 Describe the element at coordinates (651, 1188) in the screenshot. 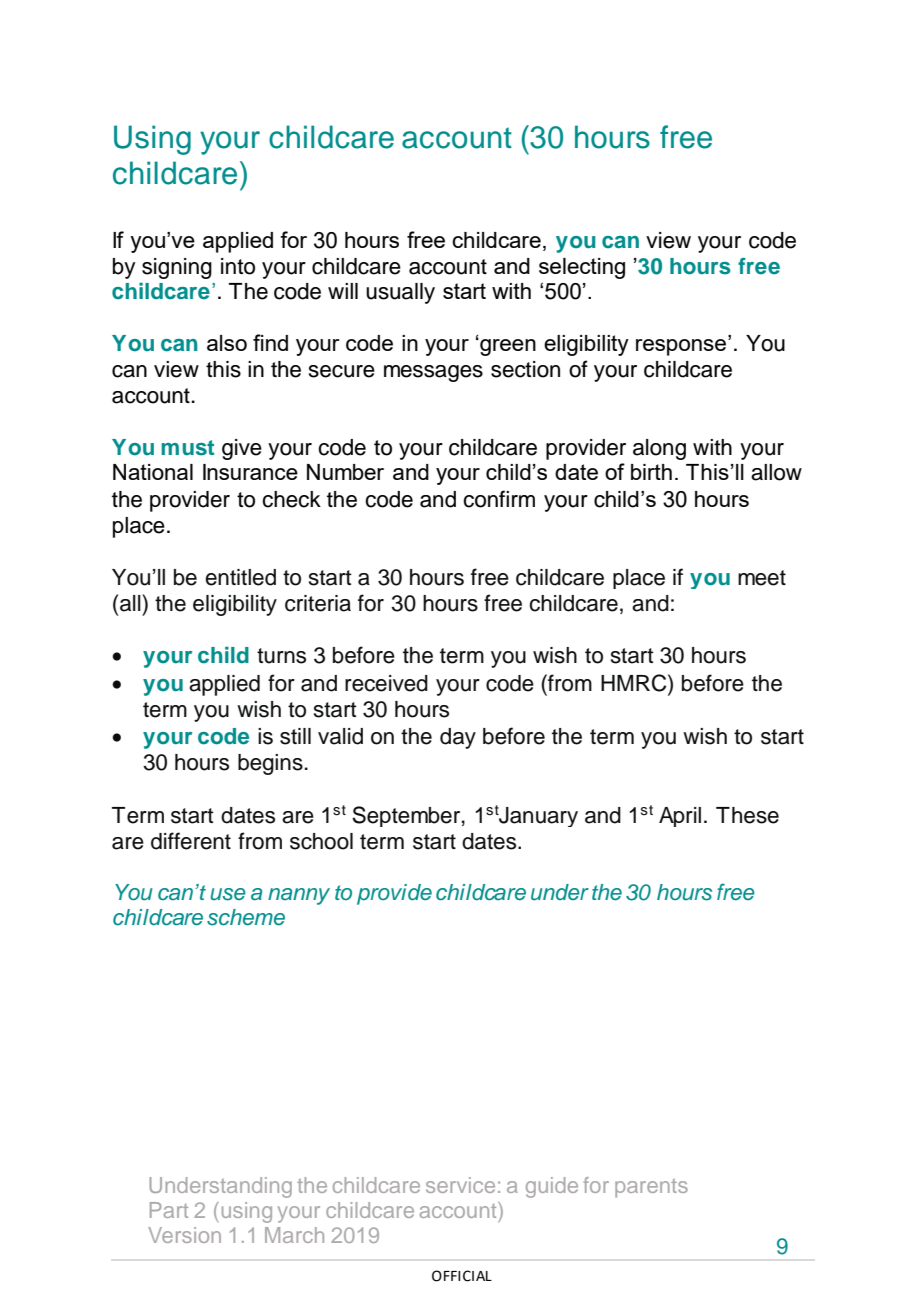

I see `parents` at that location.
